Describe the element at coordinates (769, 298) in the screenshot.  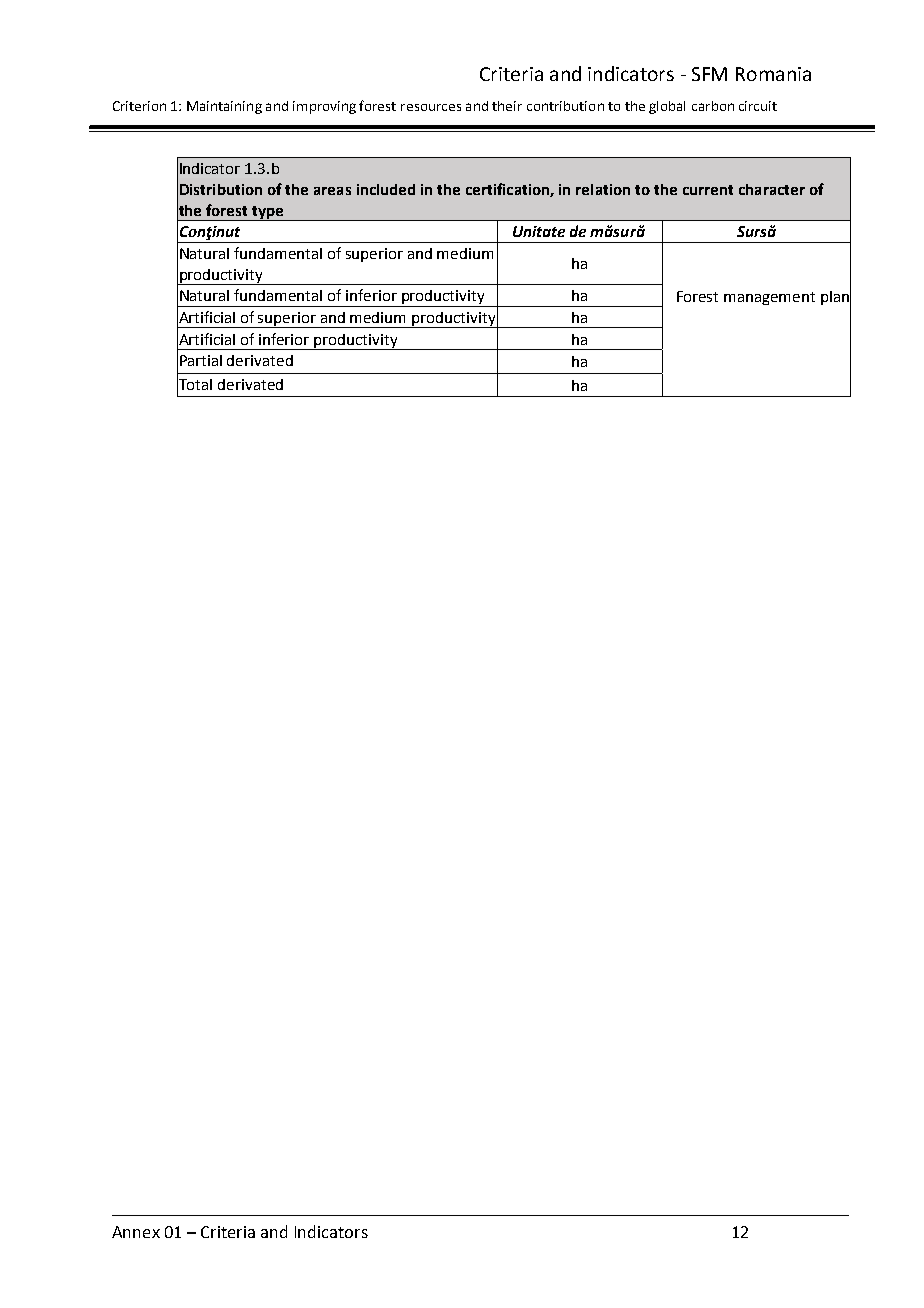
I see `management` at that location.
